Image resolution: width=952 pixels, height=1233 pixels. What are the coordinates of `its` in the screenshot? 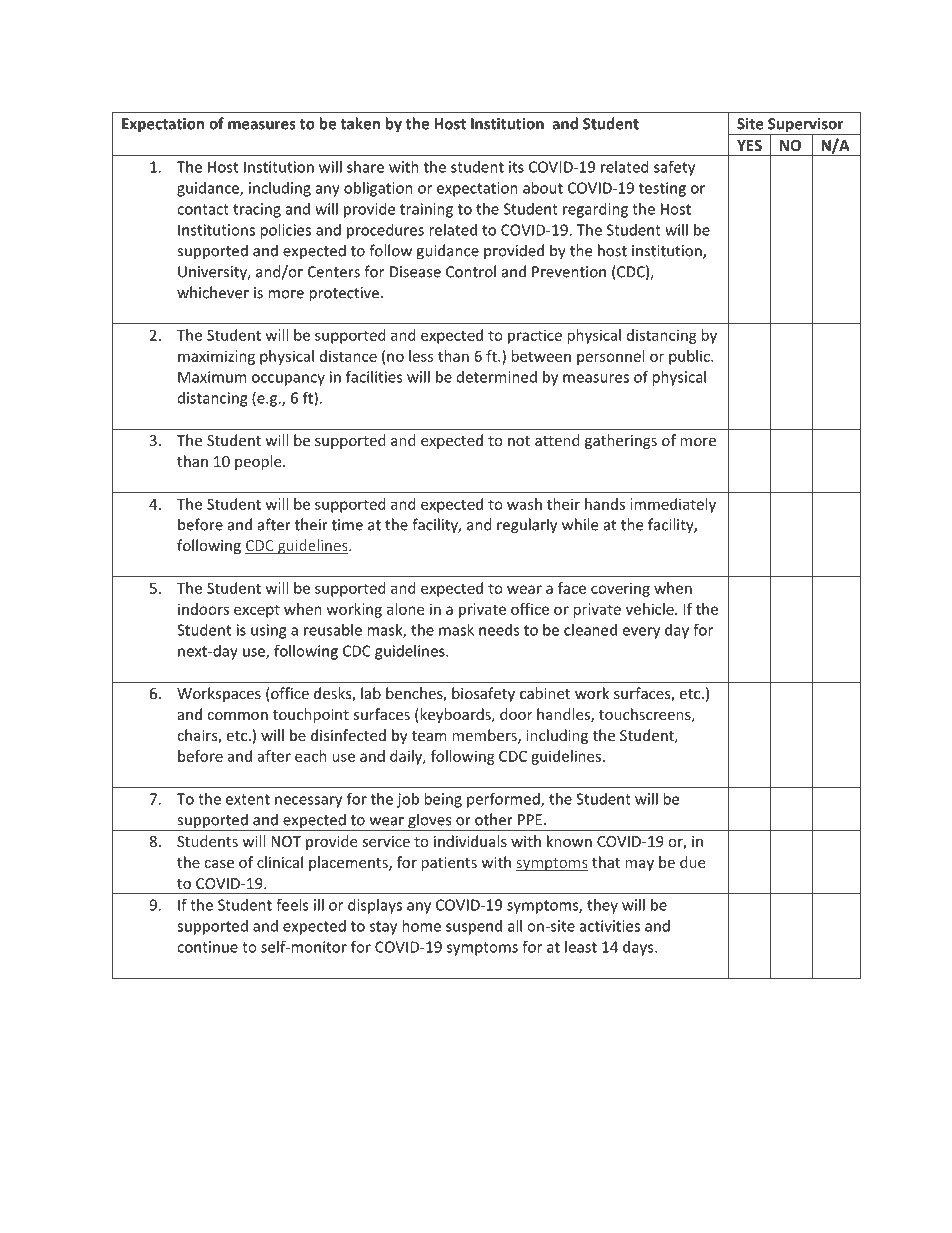 It's located at (516, 167).
